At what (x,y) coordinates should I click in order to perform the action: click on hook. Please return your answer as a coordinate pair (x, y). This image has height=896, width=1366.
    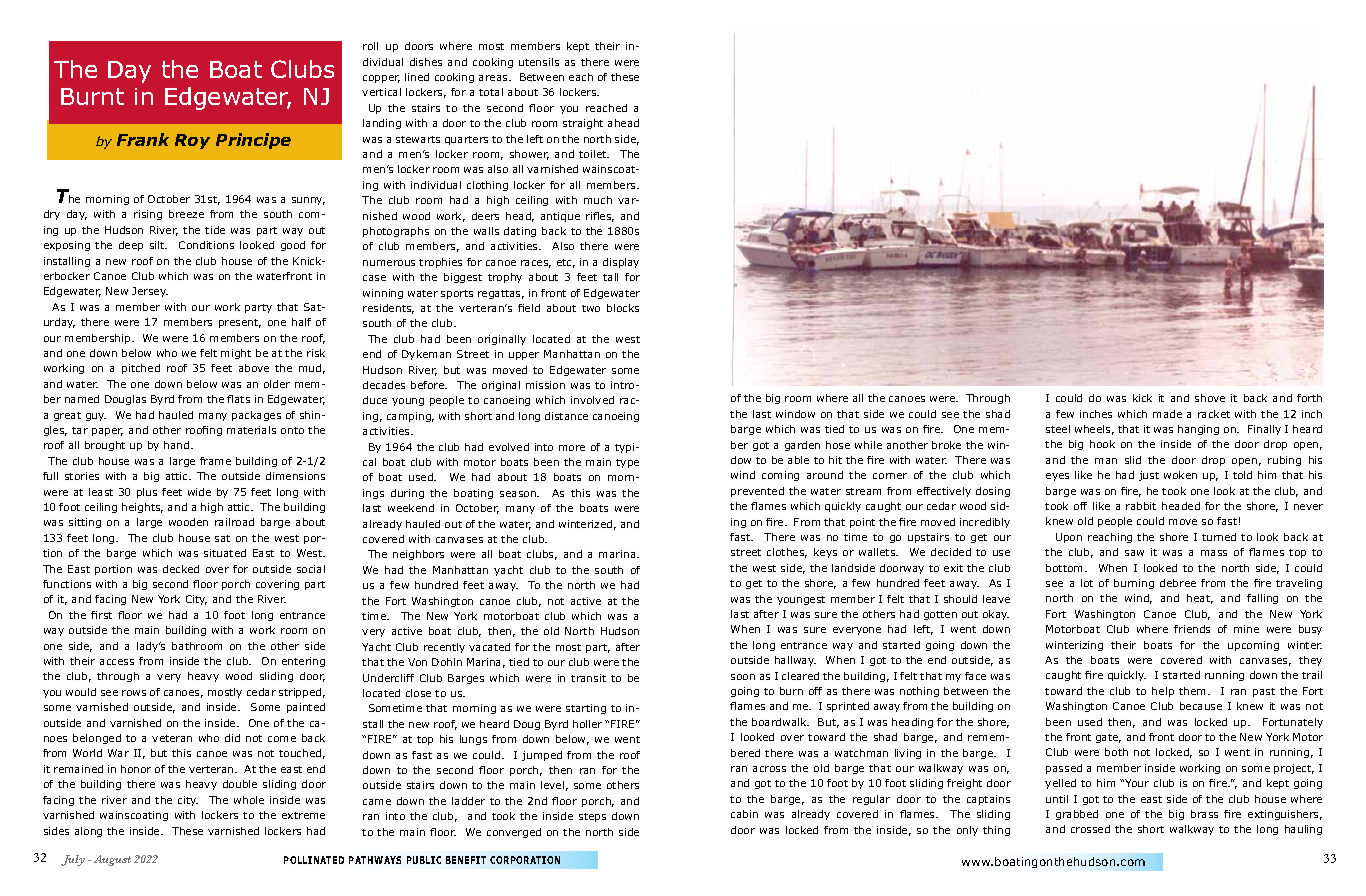
    Looking at the image, I should click on (1102, 444).
